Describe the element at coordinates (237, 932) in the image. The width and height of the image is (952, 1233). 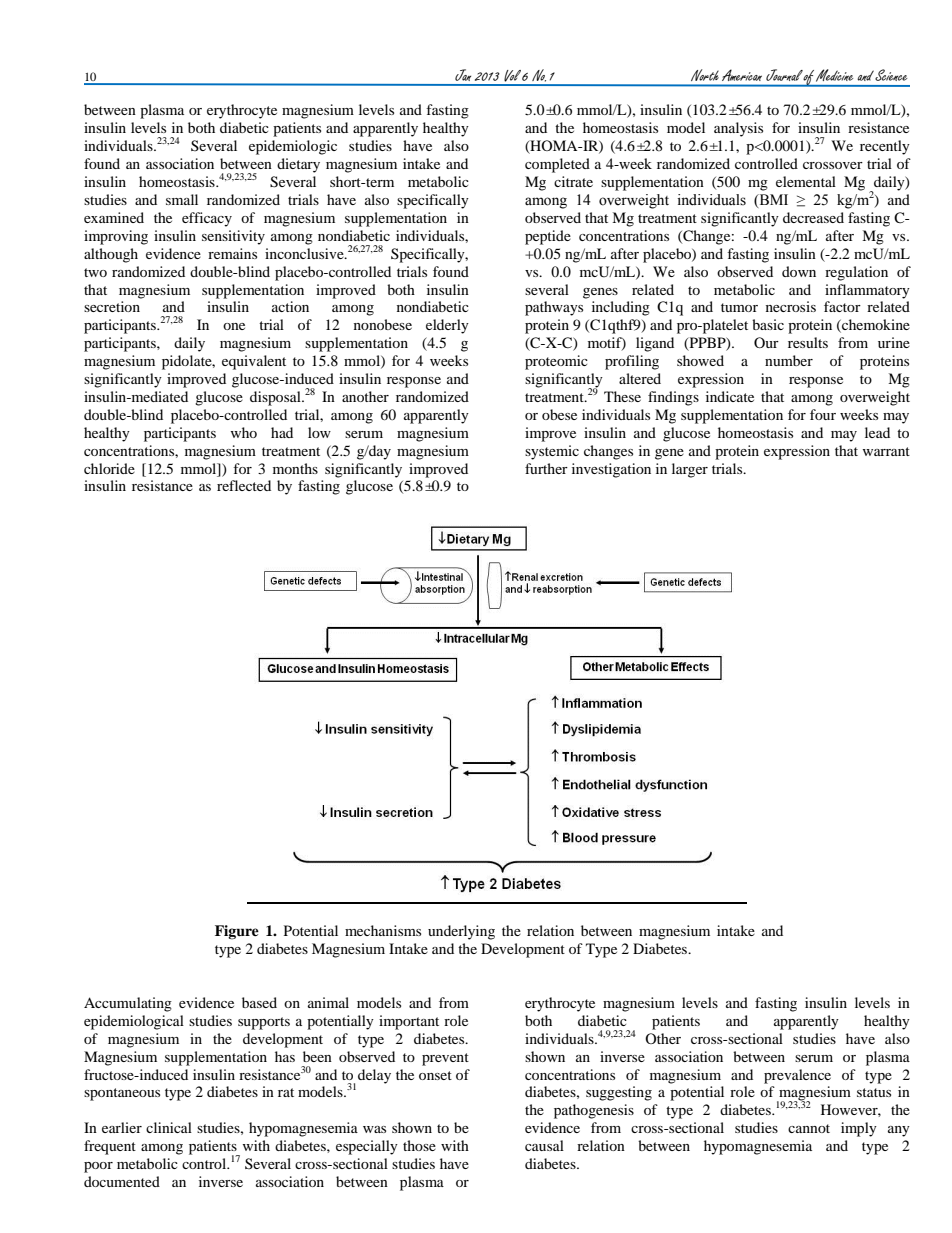
I see `Figure` at that location.
